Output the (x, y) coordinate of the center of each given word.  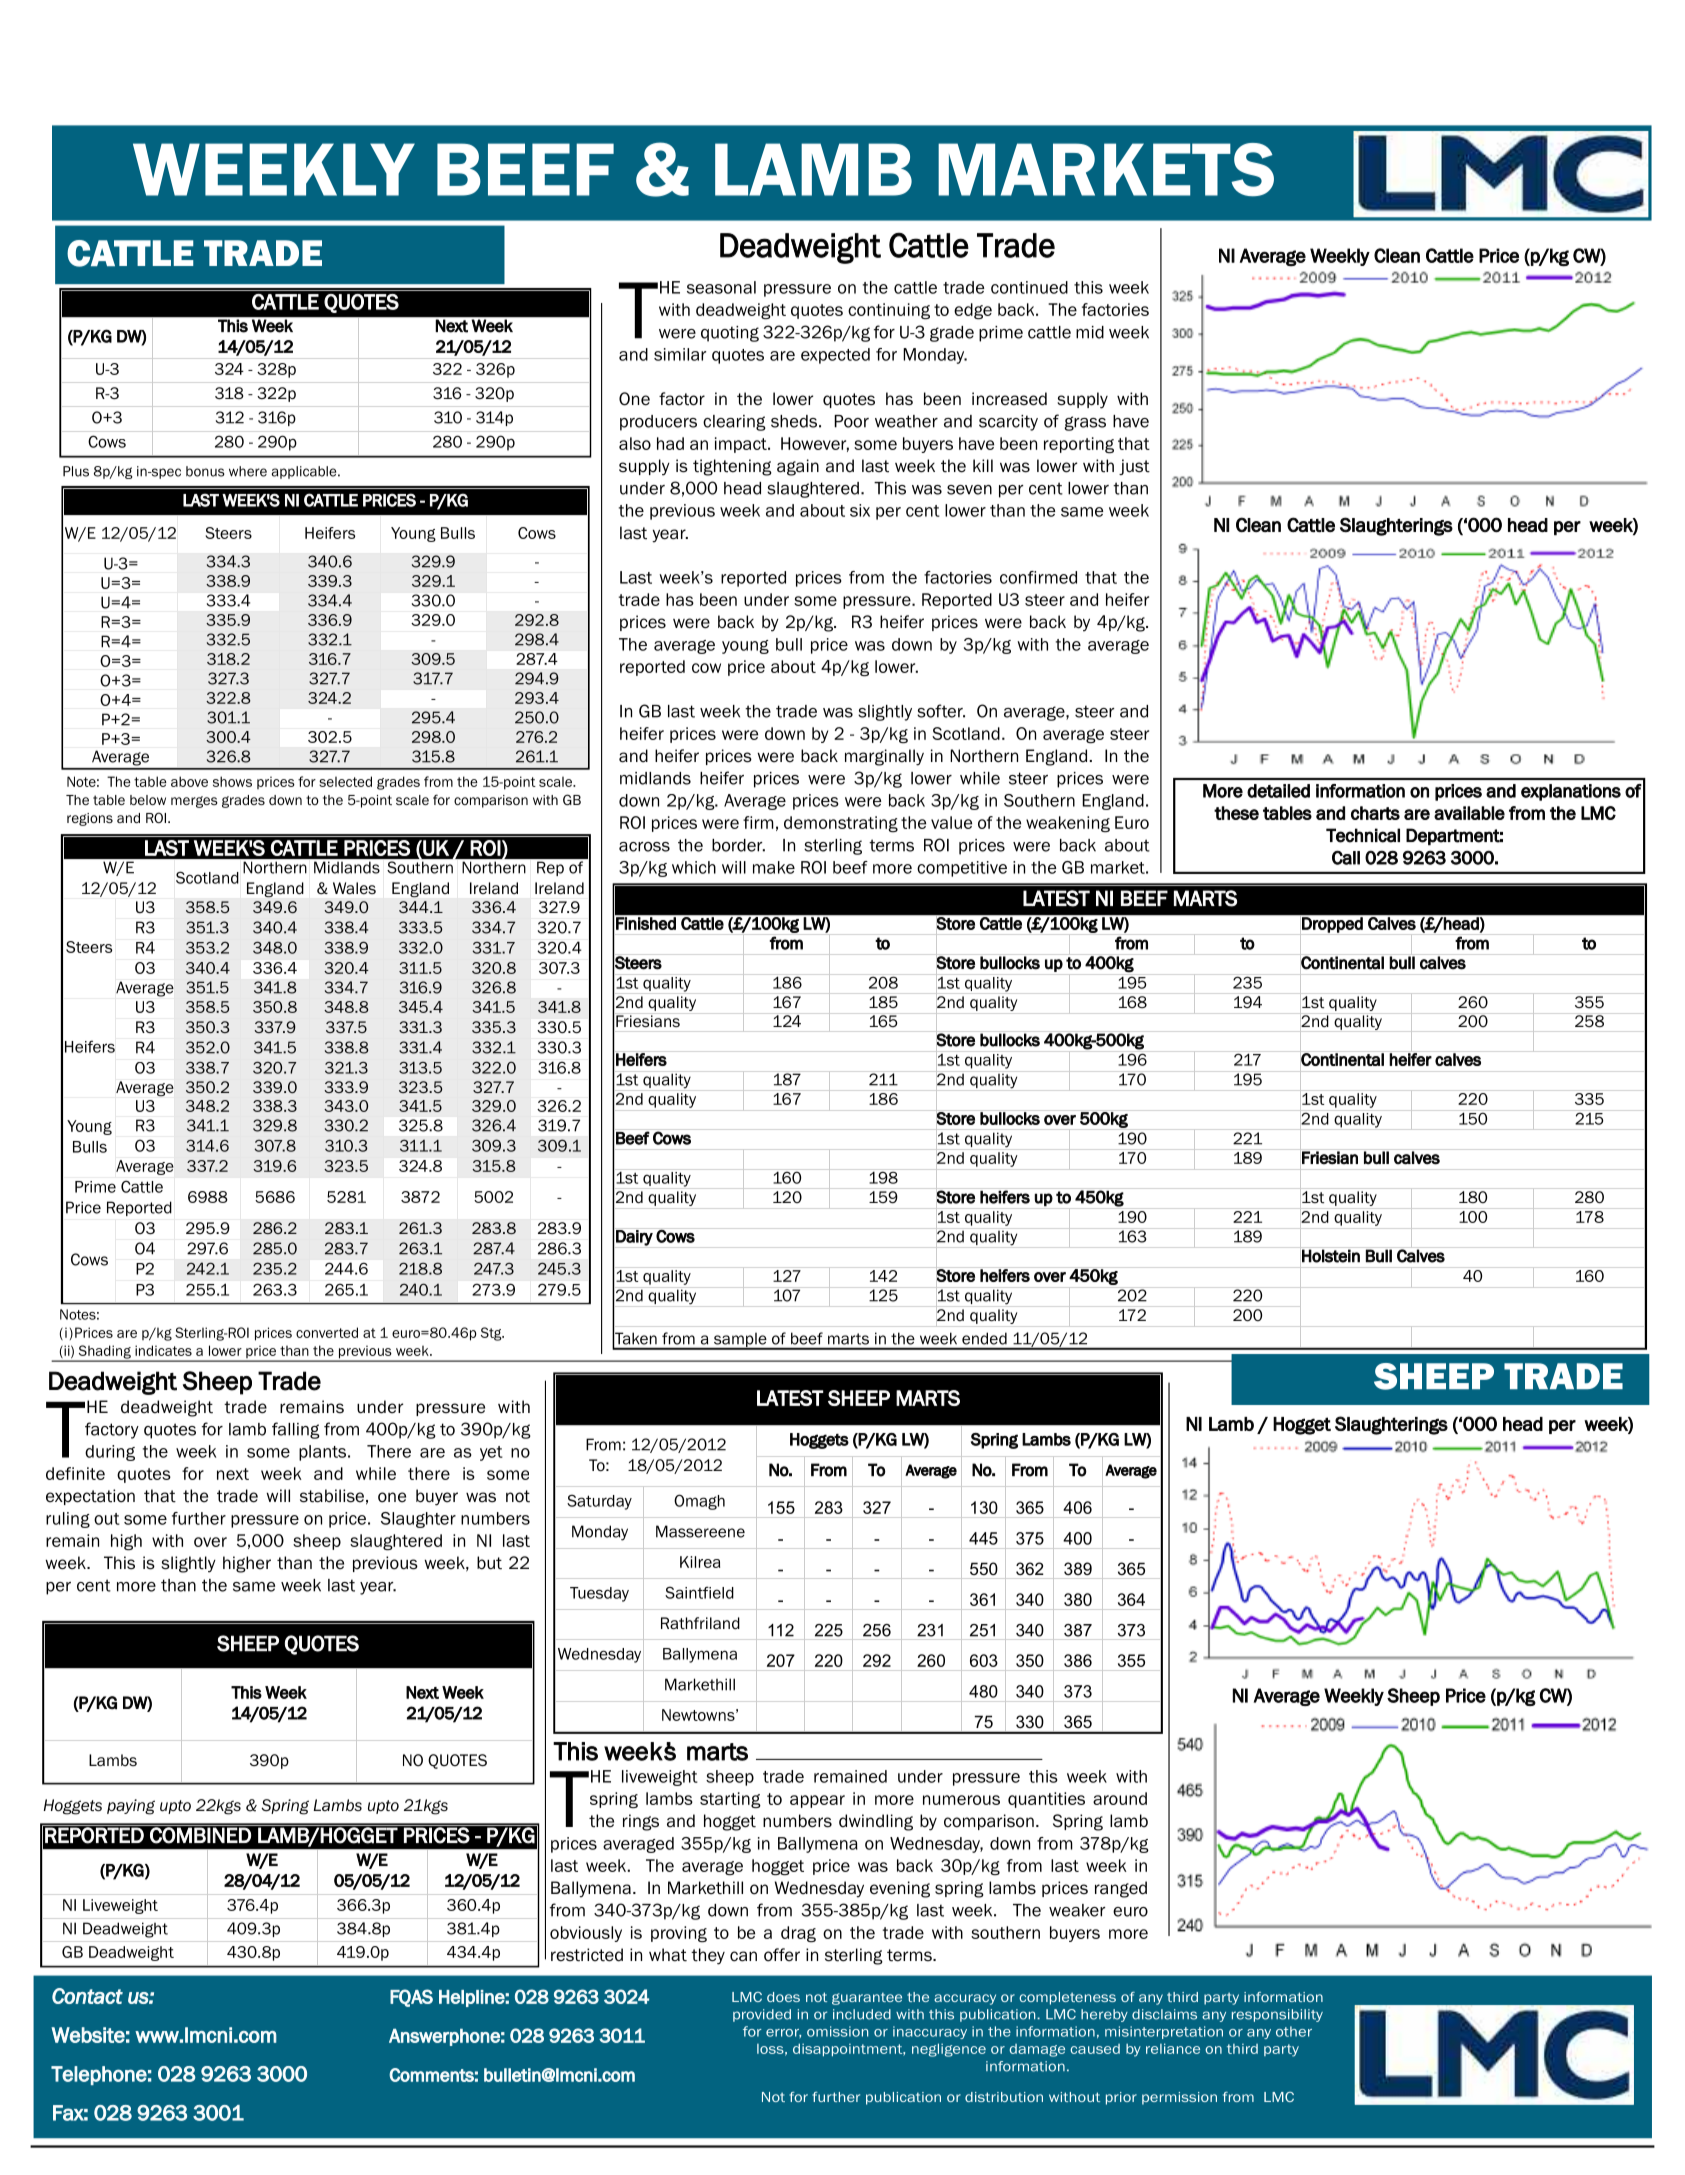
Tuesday (599, 1594)
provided (762, 2015)
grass (1085, 423)
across (644, 847)
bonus (205, 471)
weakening (1068, 824)
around (1120, 1798)
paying (131, 1807)
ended (984, 1339)
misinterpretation (1164, 2032)
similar (680, 354)
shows (232, 781)
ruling (68, 1520)
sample (740, 1341)
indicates (163, 1350)
